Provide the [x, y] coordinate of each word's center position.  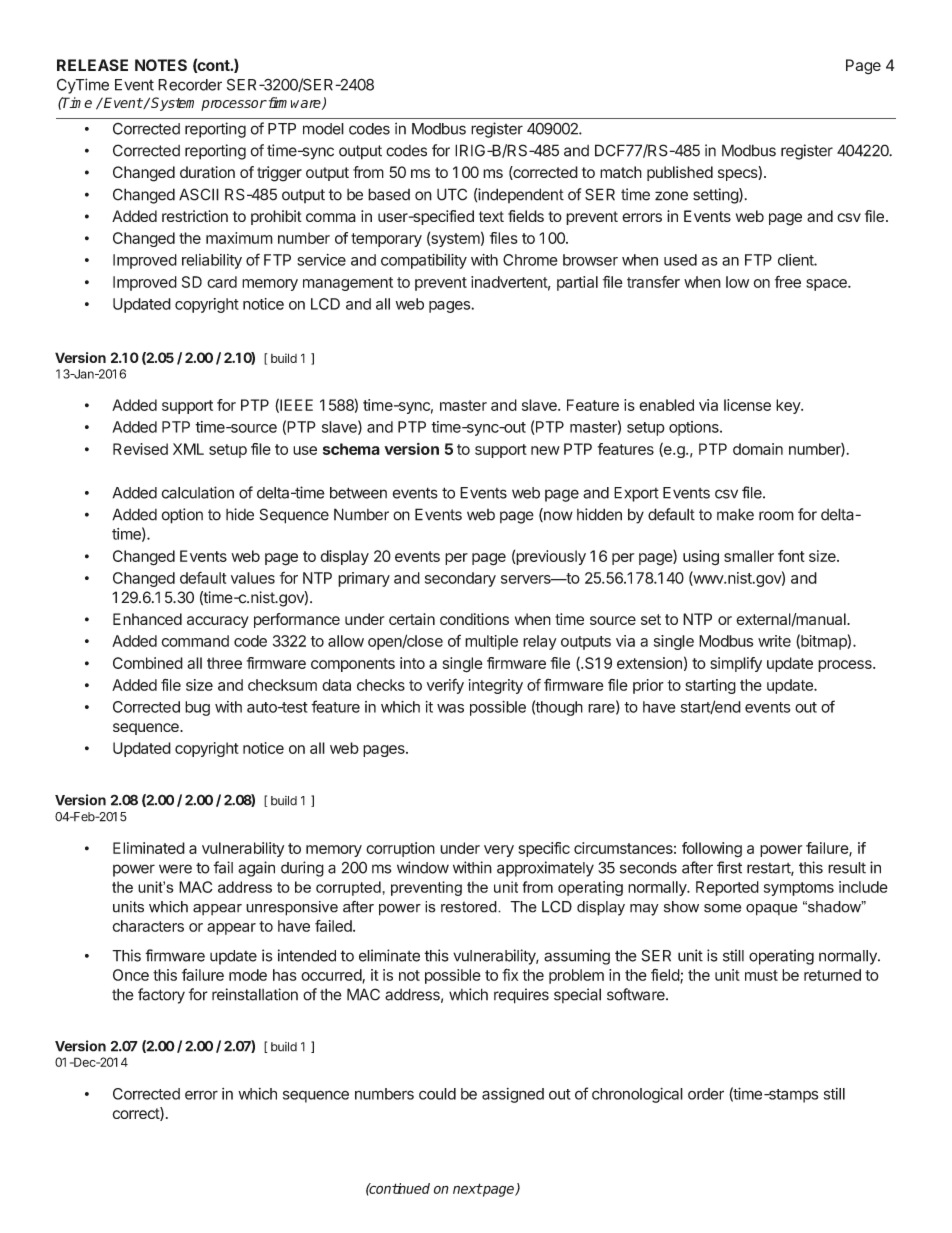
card [222, 282]
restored [470, 907]
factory [161, 996]
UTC [452, 194]
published [680, 173]
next [467, 1188]
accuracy [218, 622]
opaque [771, 910]
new [545, 450]
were [175, 869]
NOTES [161, 65]
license [747, 405]
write [774, 641]
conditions [474, 619]
